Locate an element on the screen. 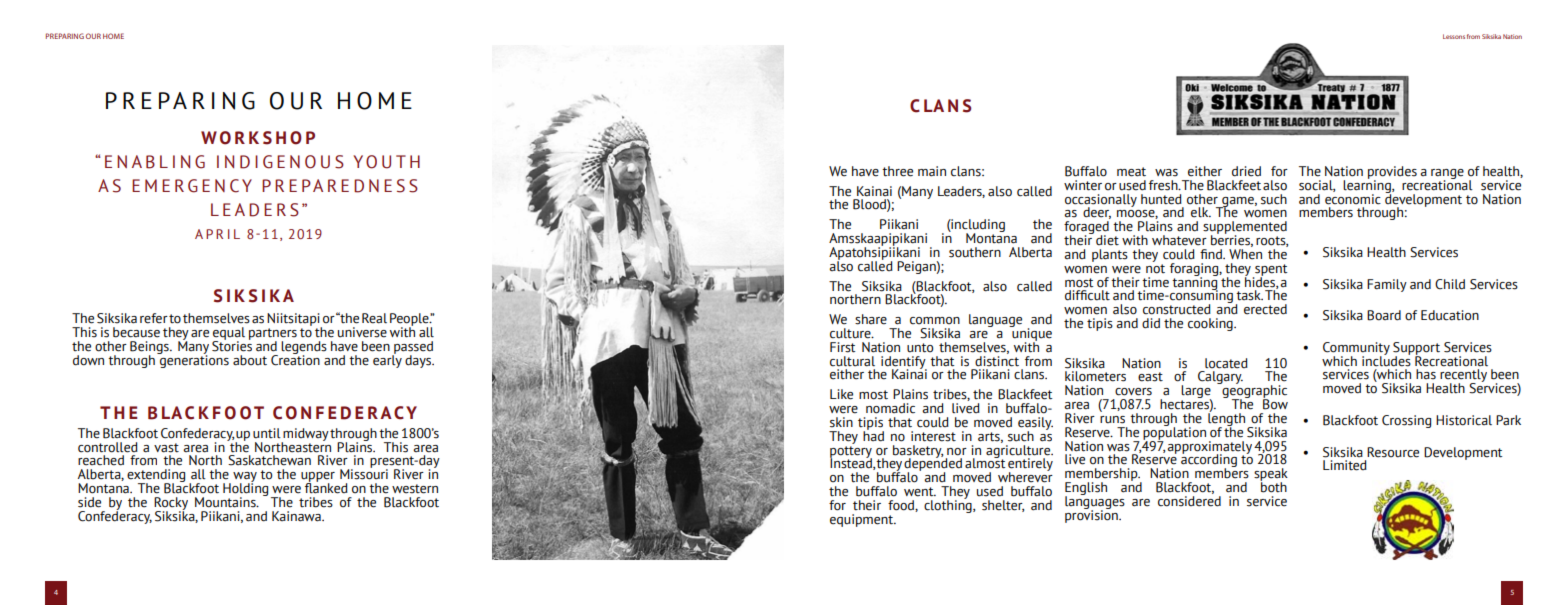  geographic is located at coordinates (1253, 392).
